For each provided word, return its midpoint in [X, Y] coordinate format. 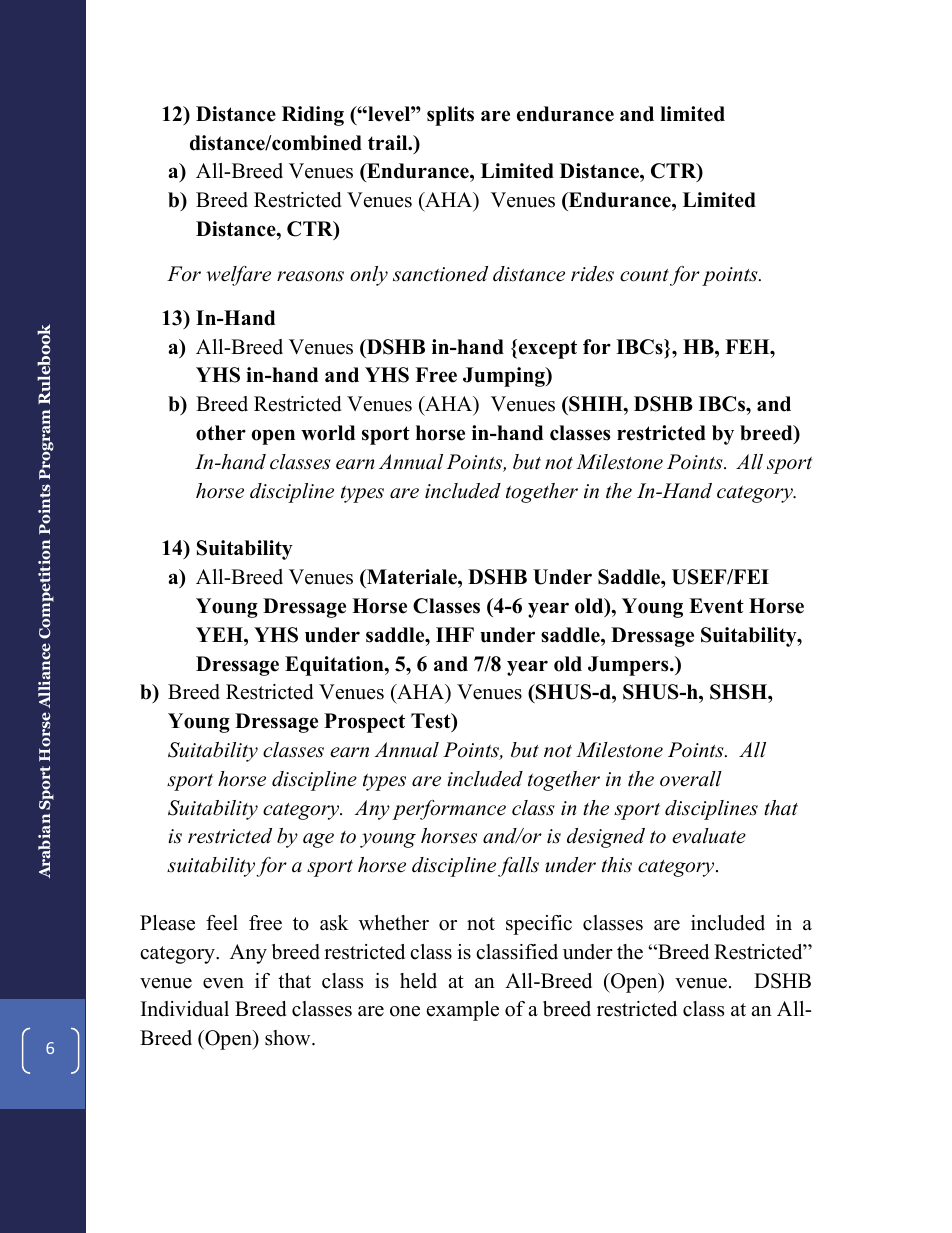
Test [432, 722]
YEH [220, 634]
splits [450, 116]
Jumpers [629, 666]
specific [539, 925]
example [463, 1011]
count [644, 275]
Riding [313, 116]
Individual [185, 1009]
